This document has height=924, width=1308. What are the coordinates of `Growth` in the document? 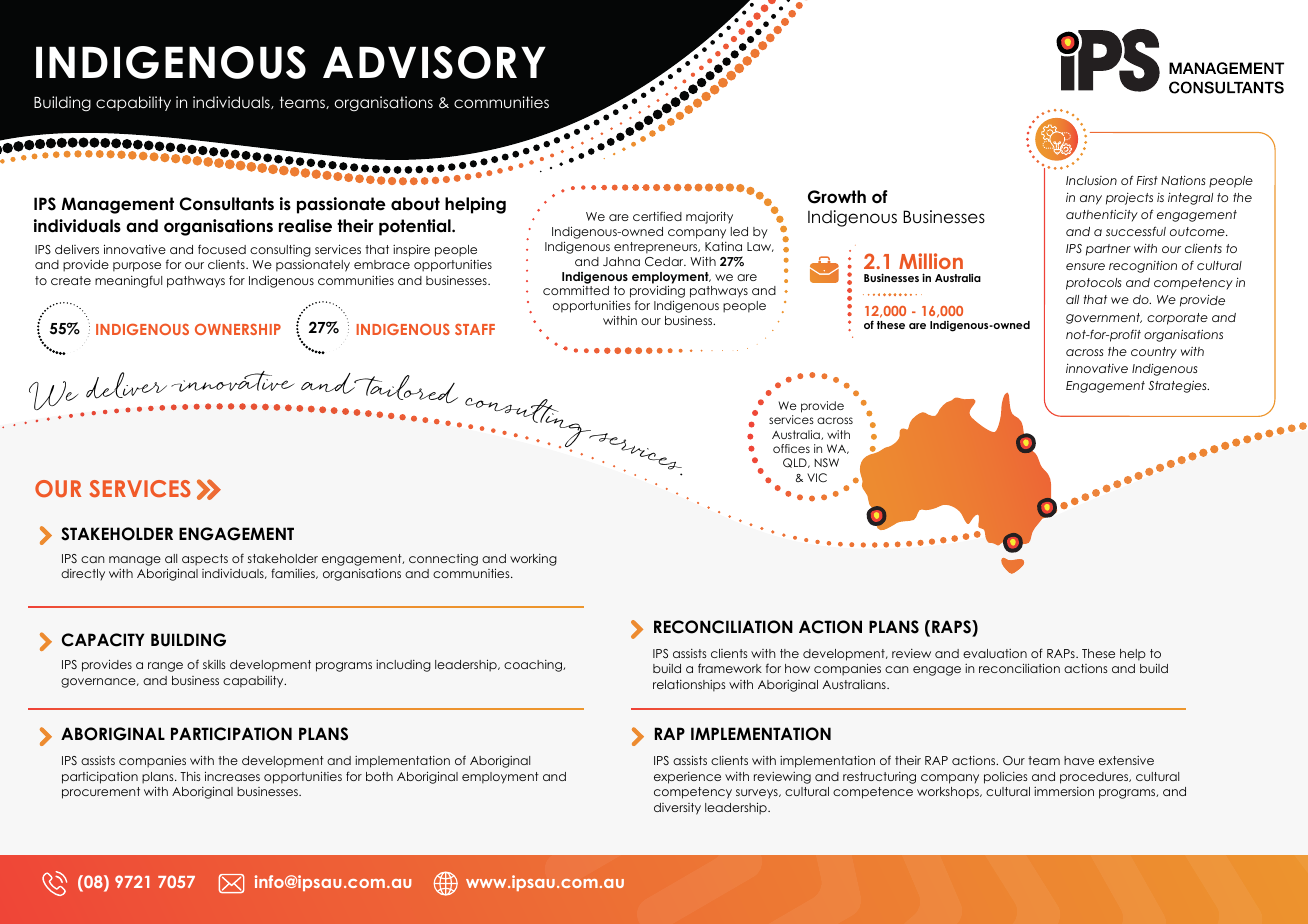 It's located at (837, 197).
